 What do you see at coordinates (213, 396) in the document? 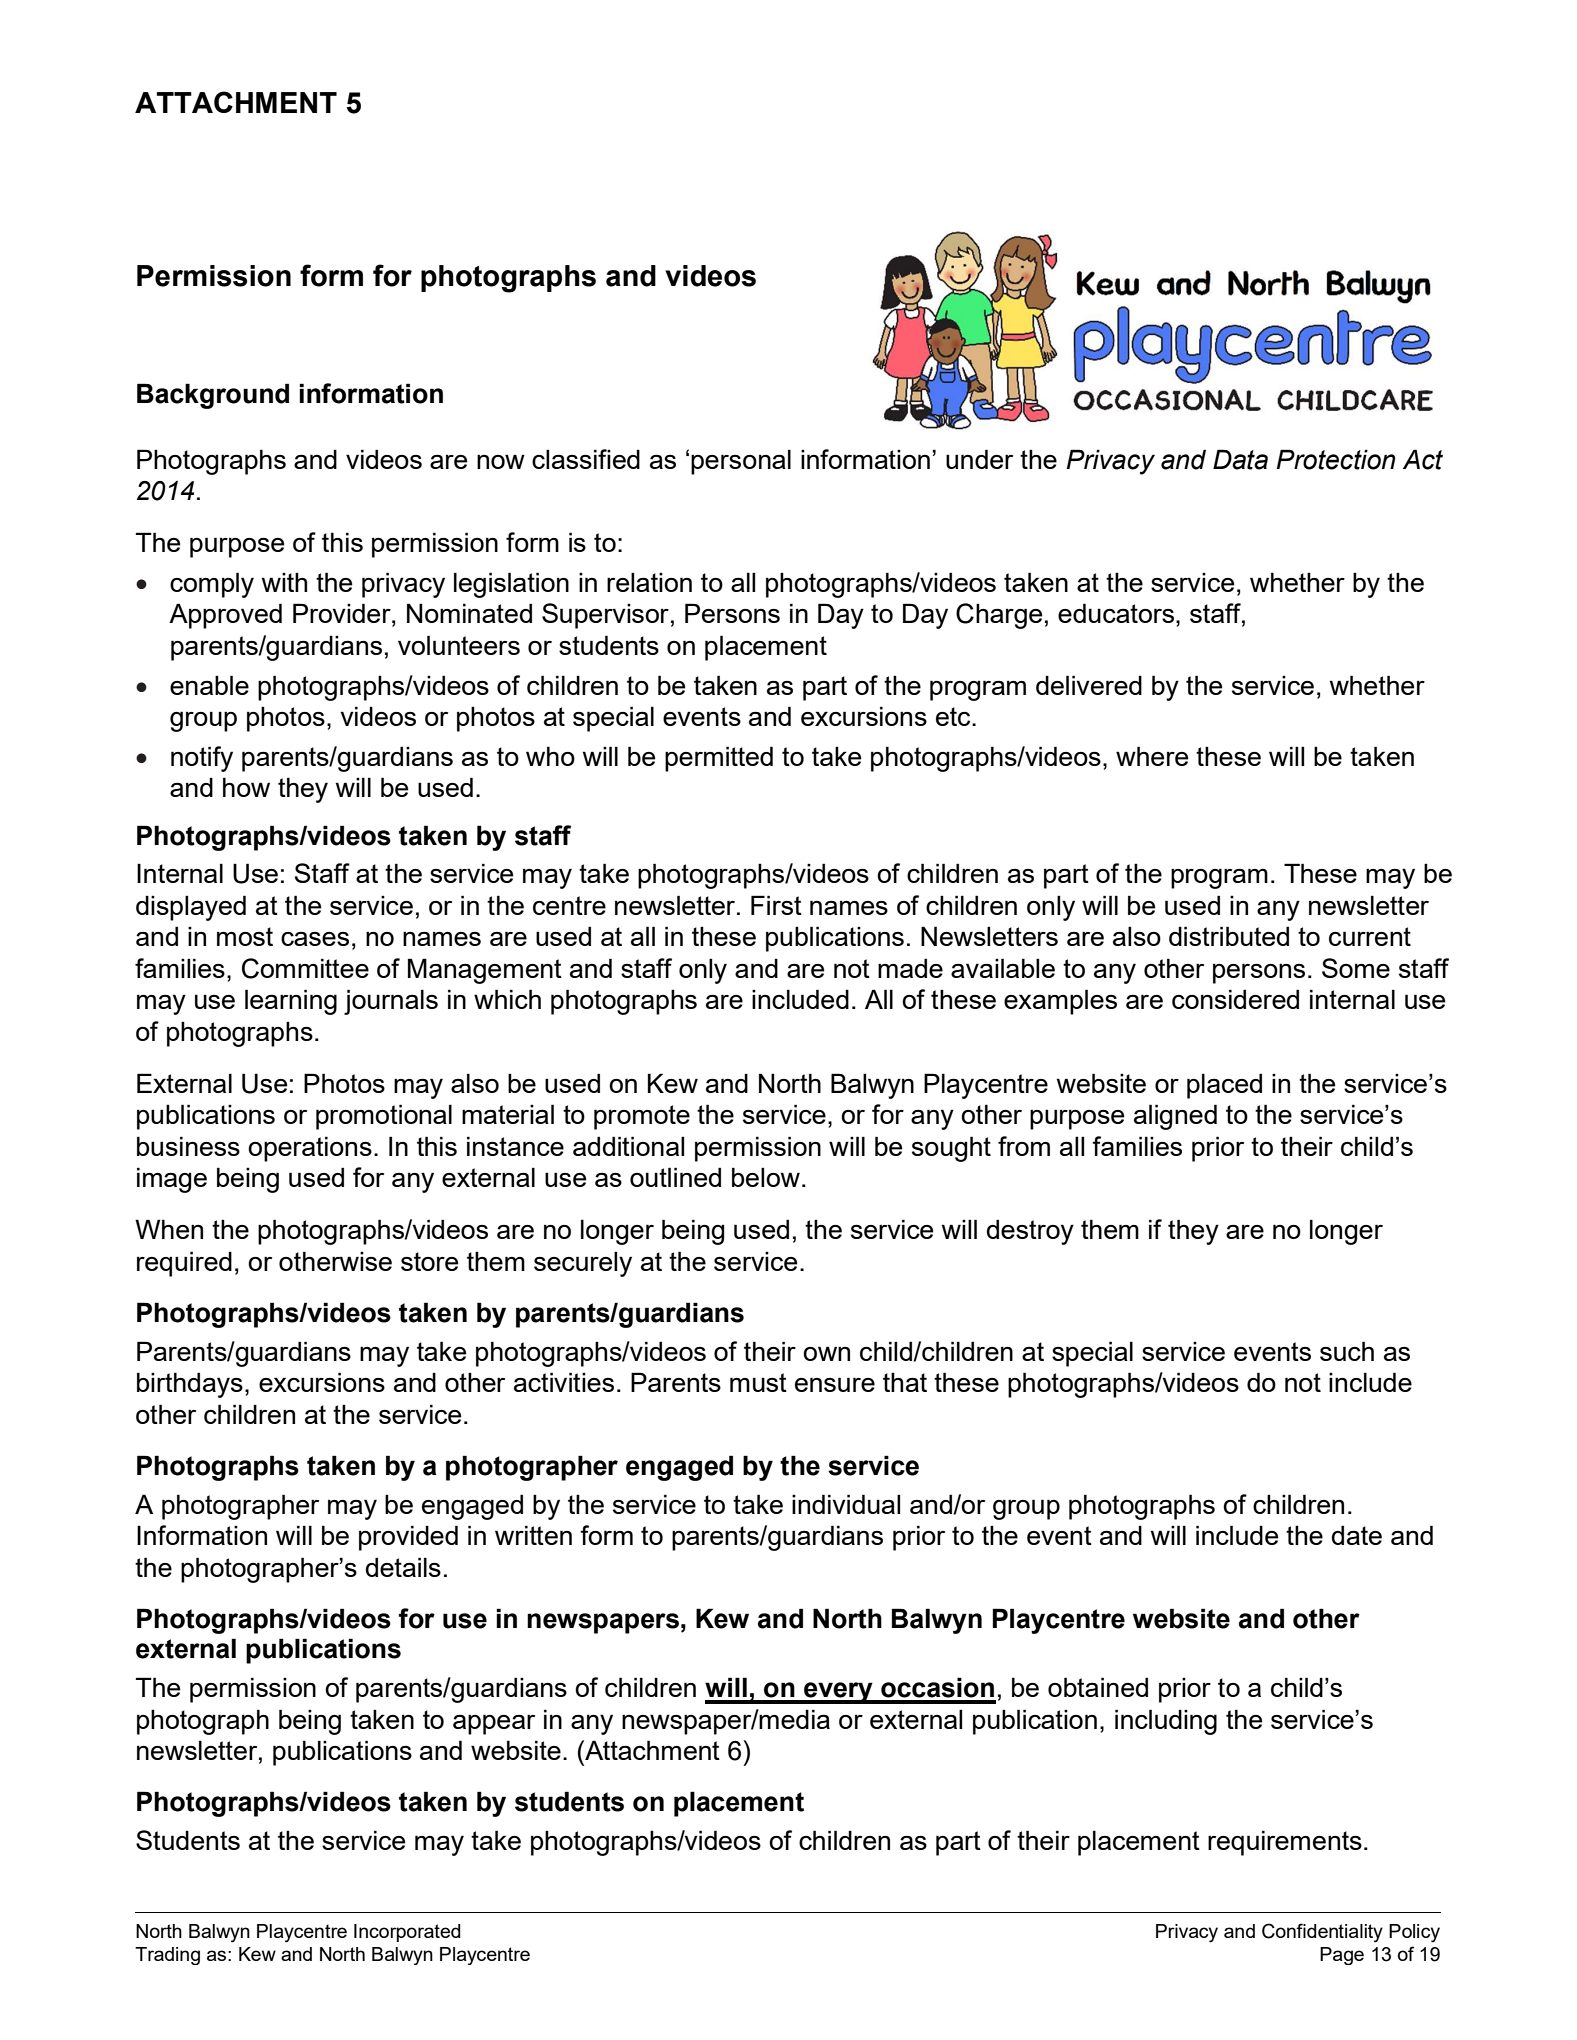
I see `Background` at bounding box center [213, 396].
